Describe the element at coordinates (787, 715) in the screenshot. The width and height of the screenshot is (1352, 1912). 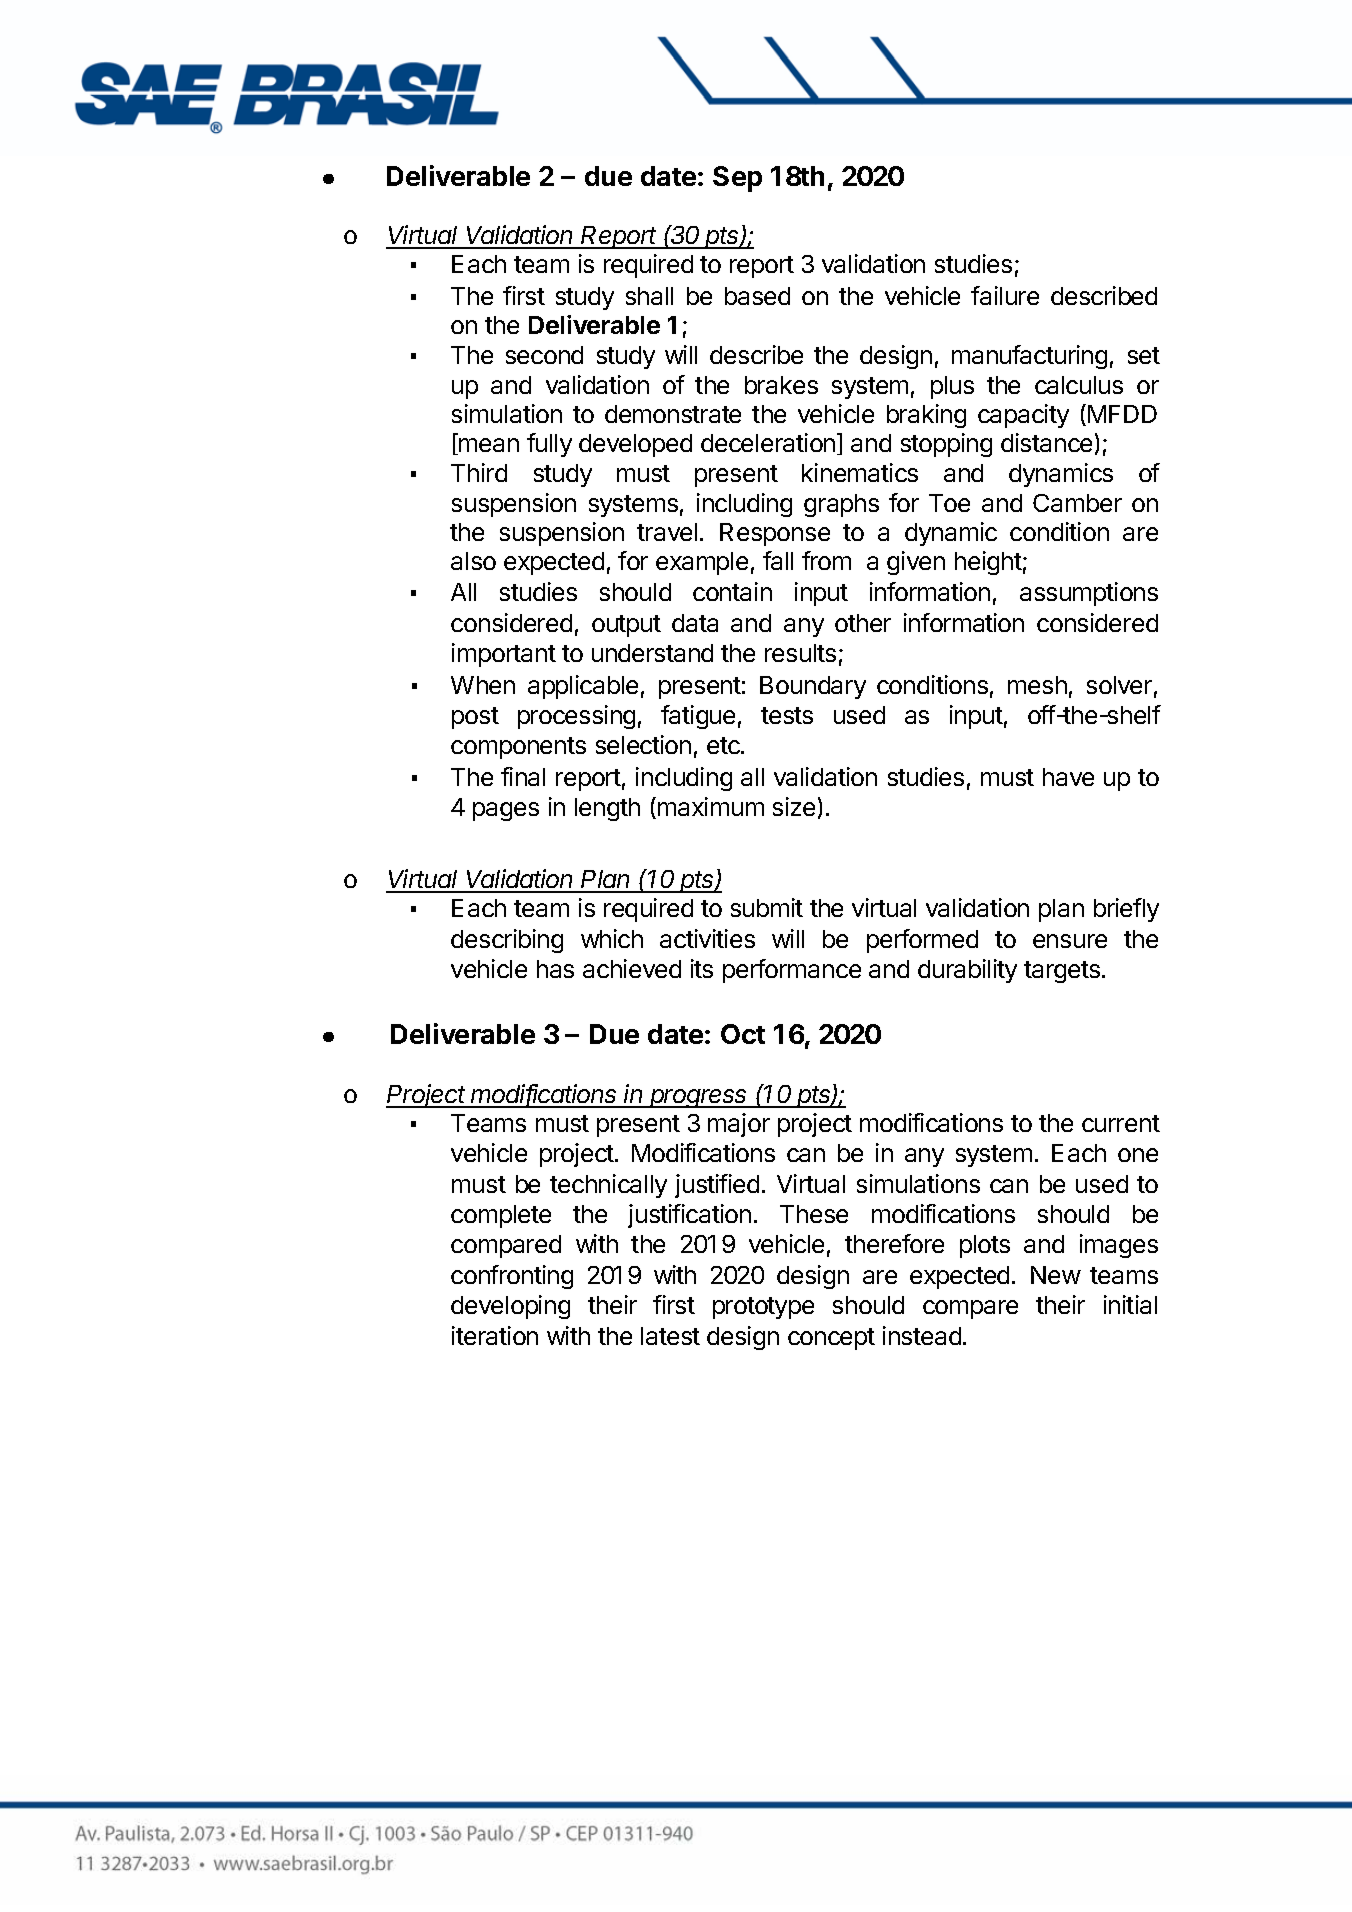
I see `tests` at that location.
